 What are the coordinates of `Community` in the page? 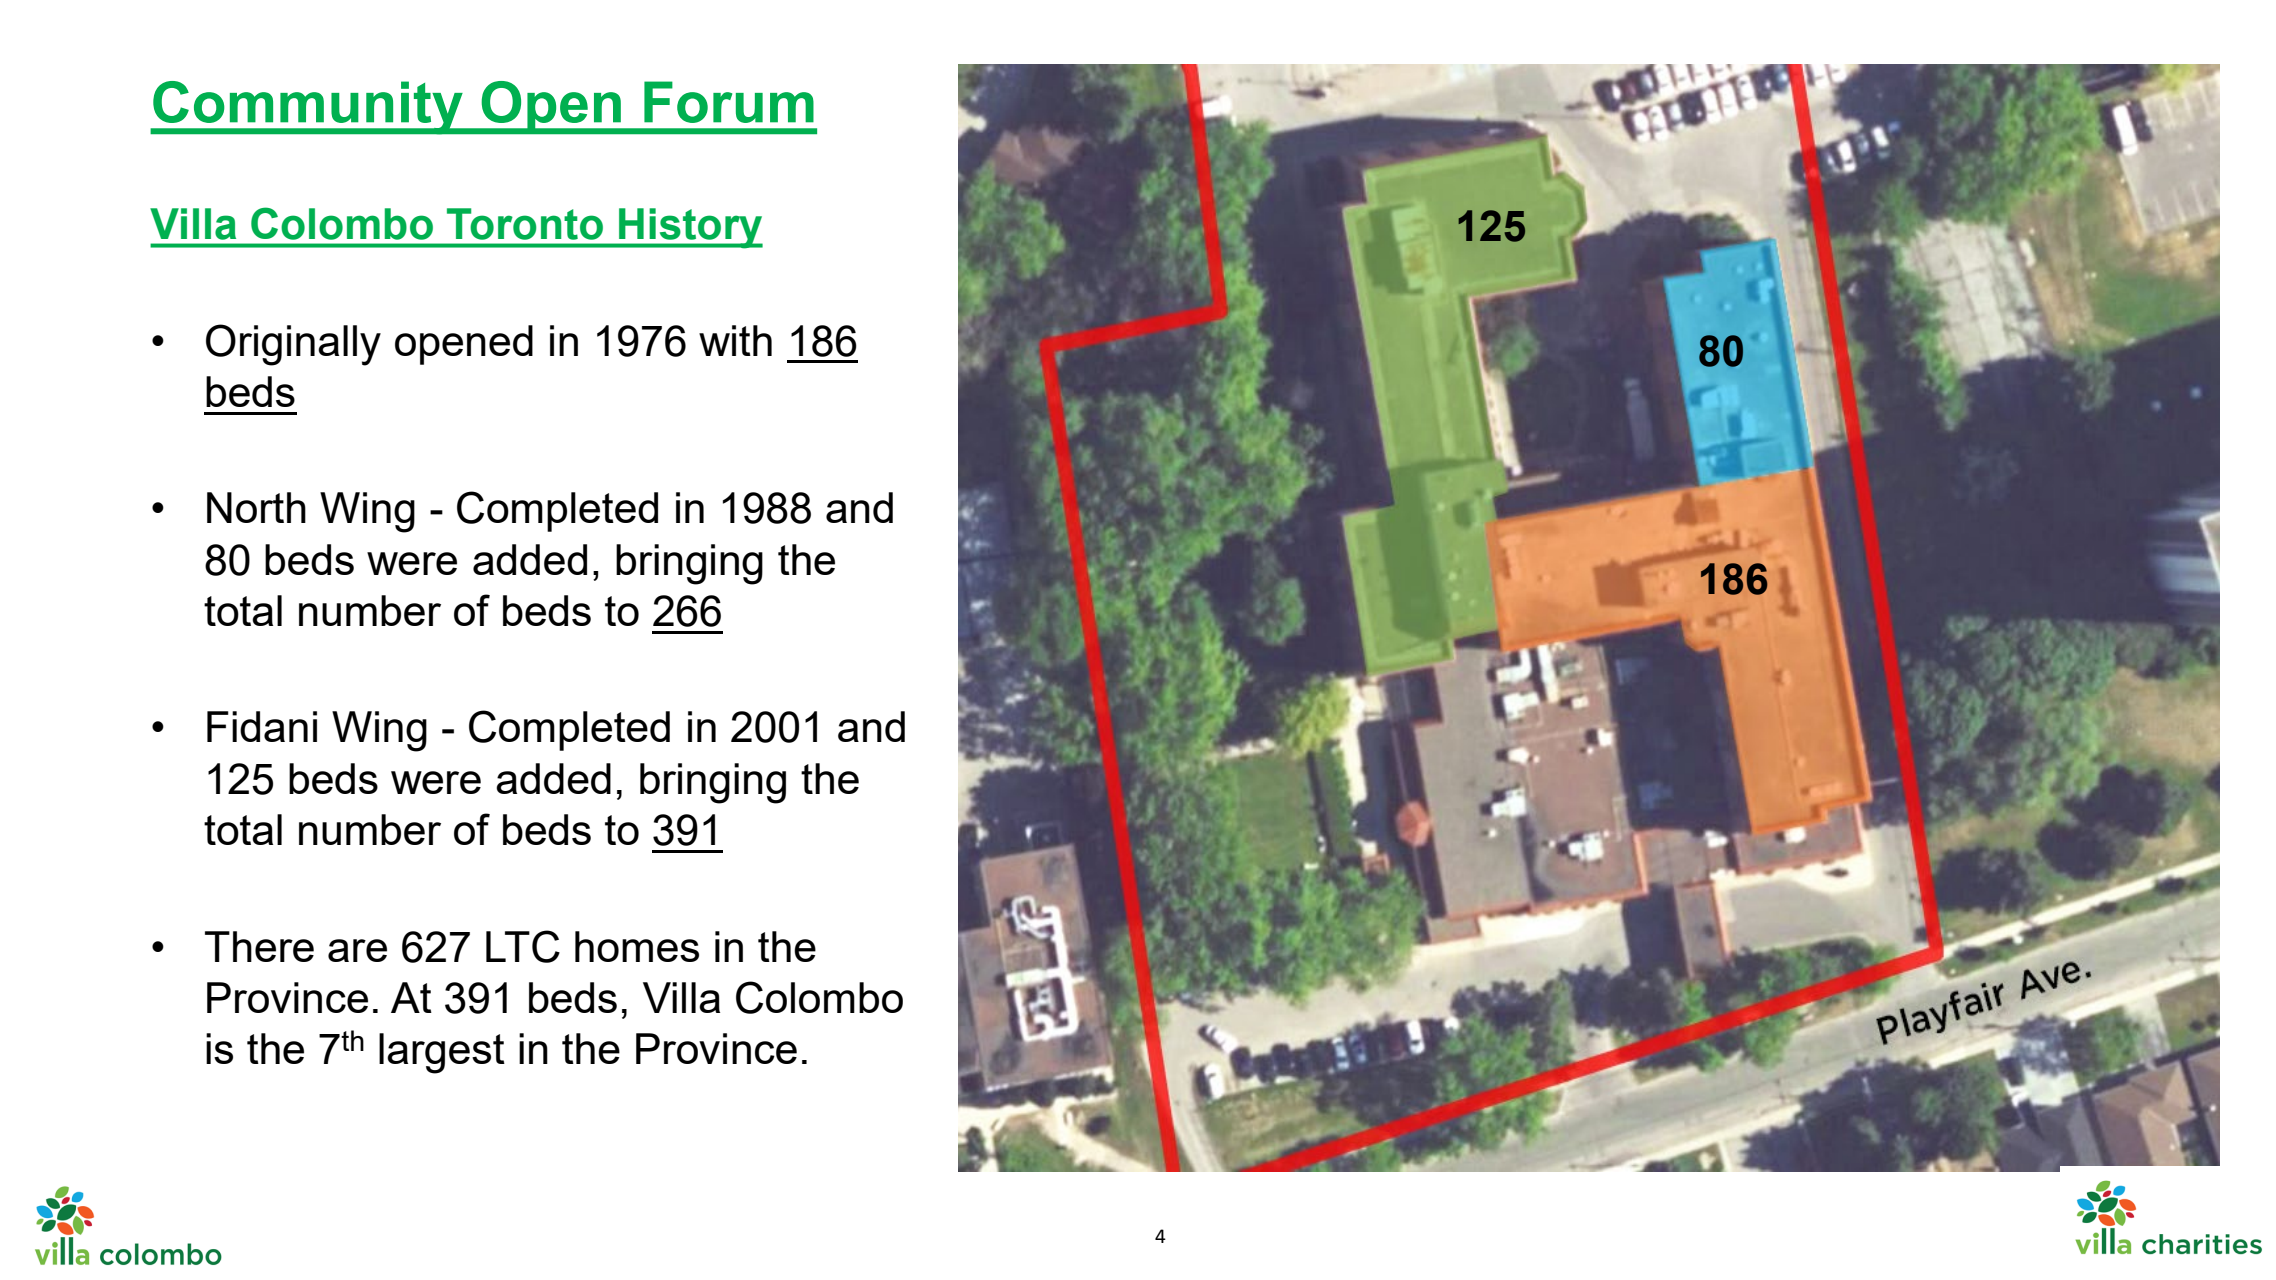 It's located at (308, 108).
